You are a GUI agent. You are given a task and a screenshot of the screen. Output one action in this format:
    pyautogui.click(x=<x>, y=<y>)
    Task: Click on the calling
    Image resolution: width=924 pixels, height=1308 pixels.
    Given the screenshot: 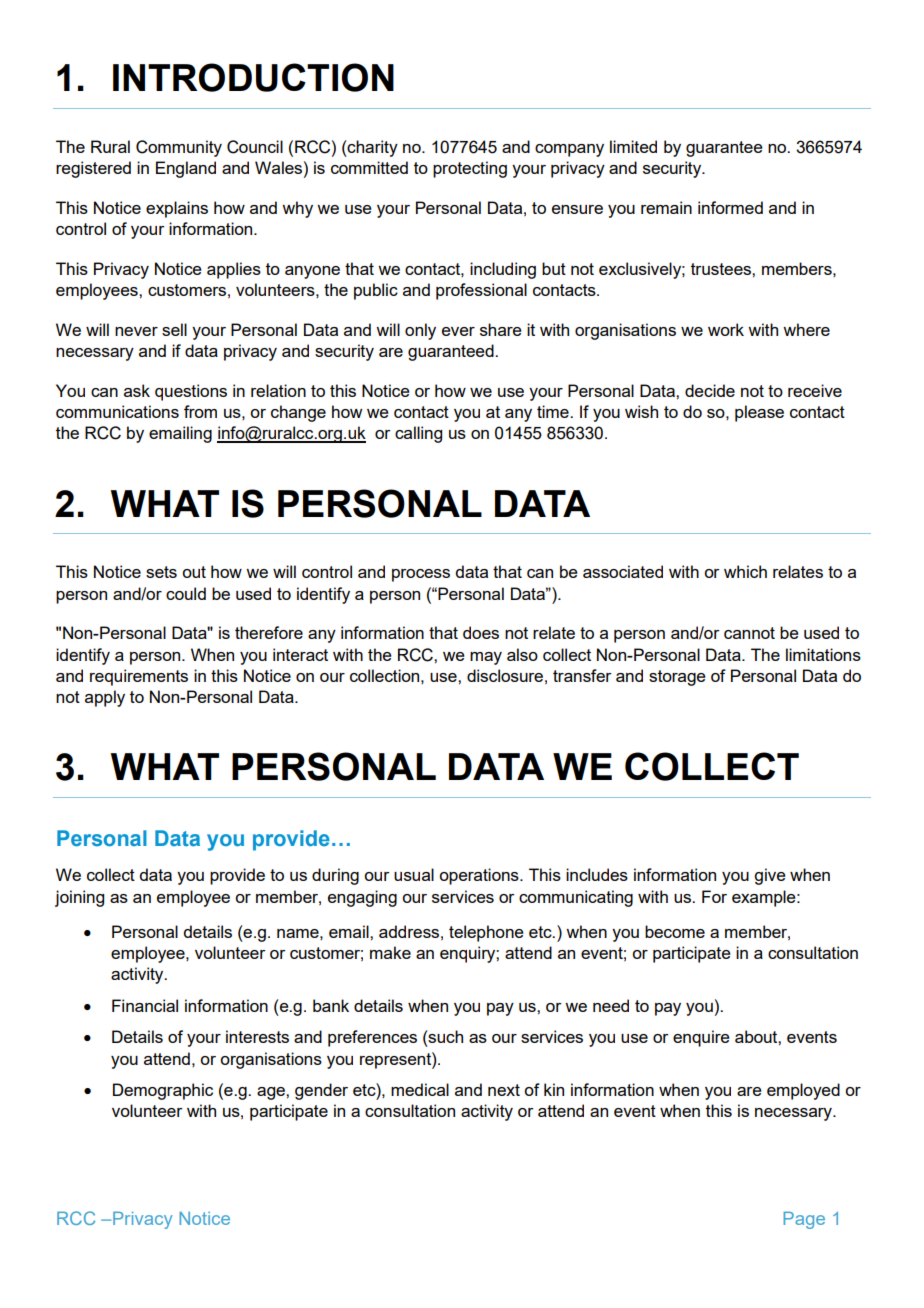 What is the action you would take?
    pyautogui.click(x=418, y=434)
